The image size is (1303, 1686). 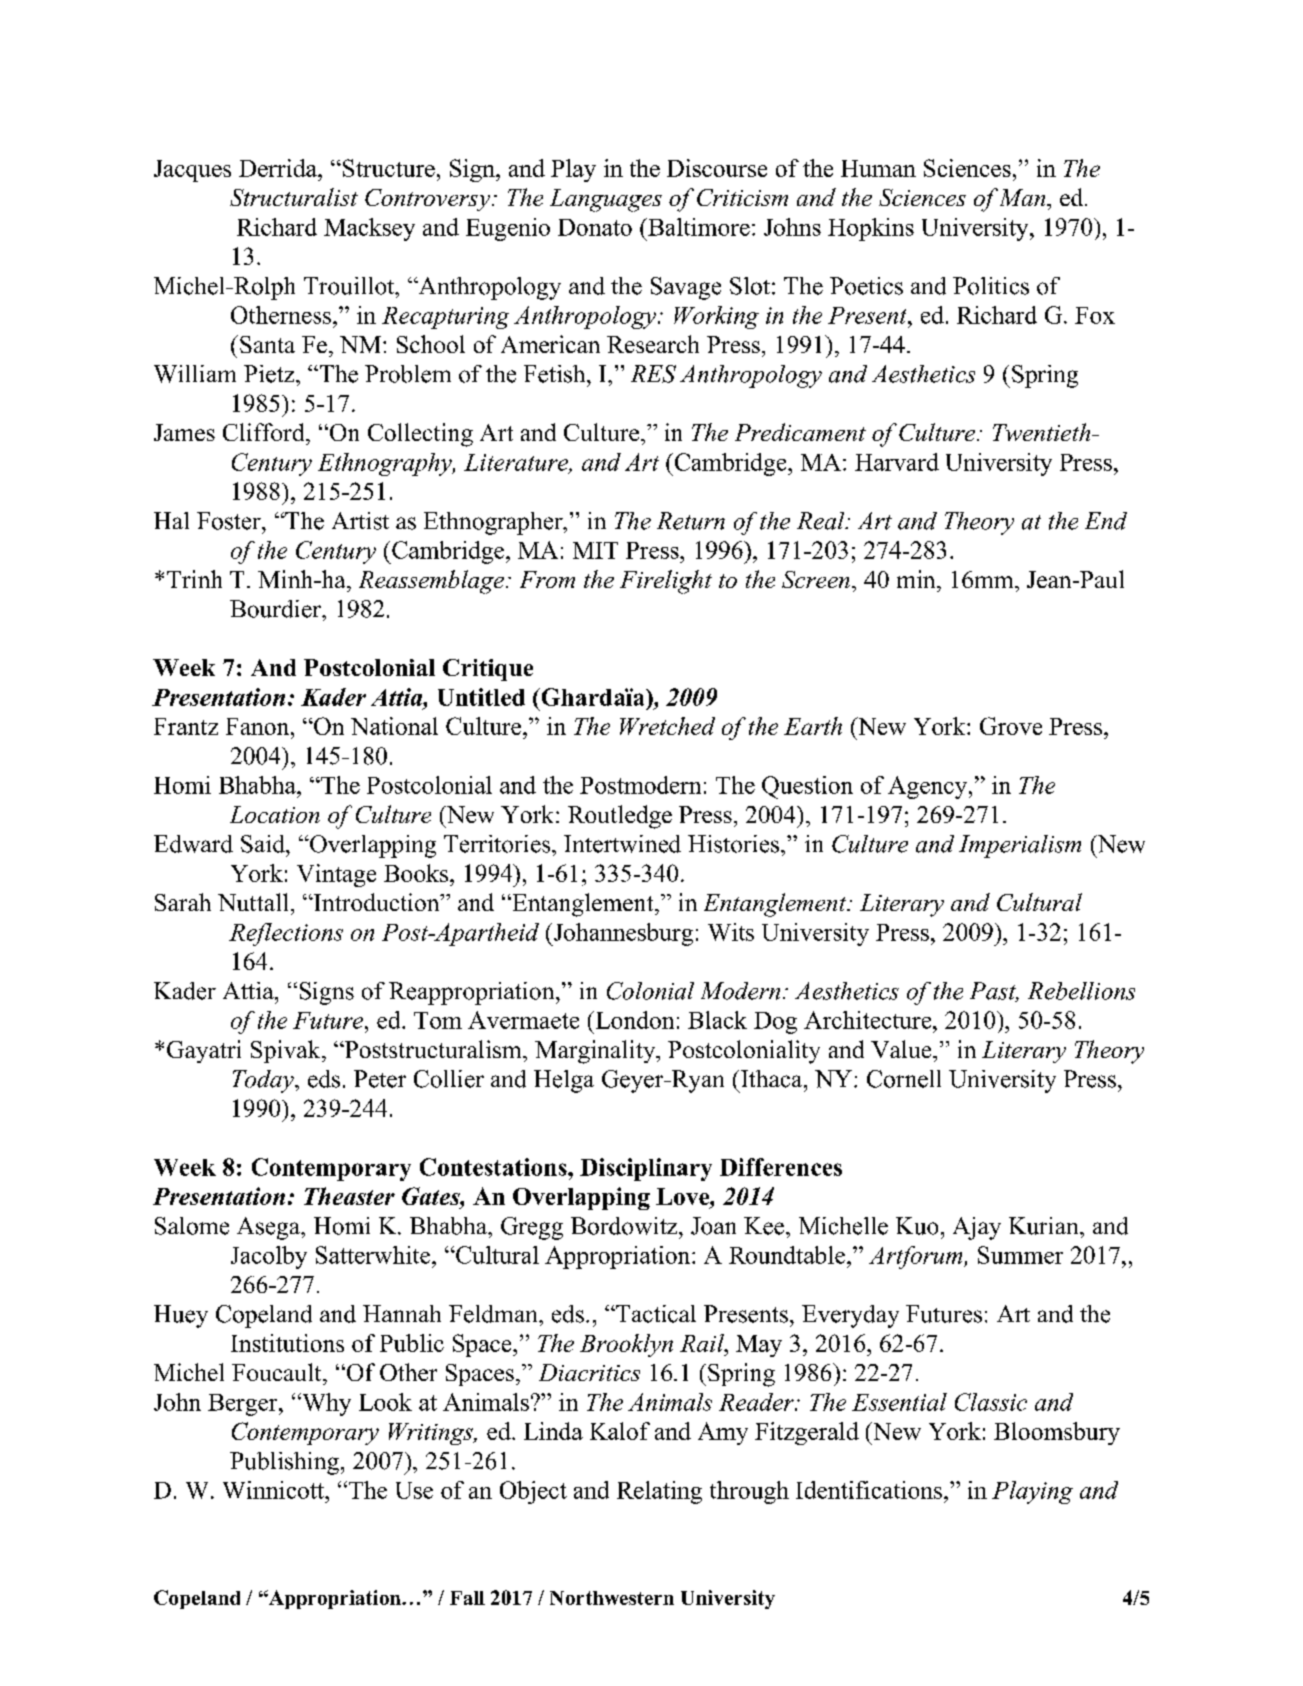 What do you see at coordinates (564, 1081) in the image?
I see `Helga` at bounding box center [564, 1081].
